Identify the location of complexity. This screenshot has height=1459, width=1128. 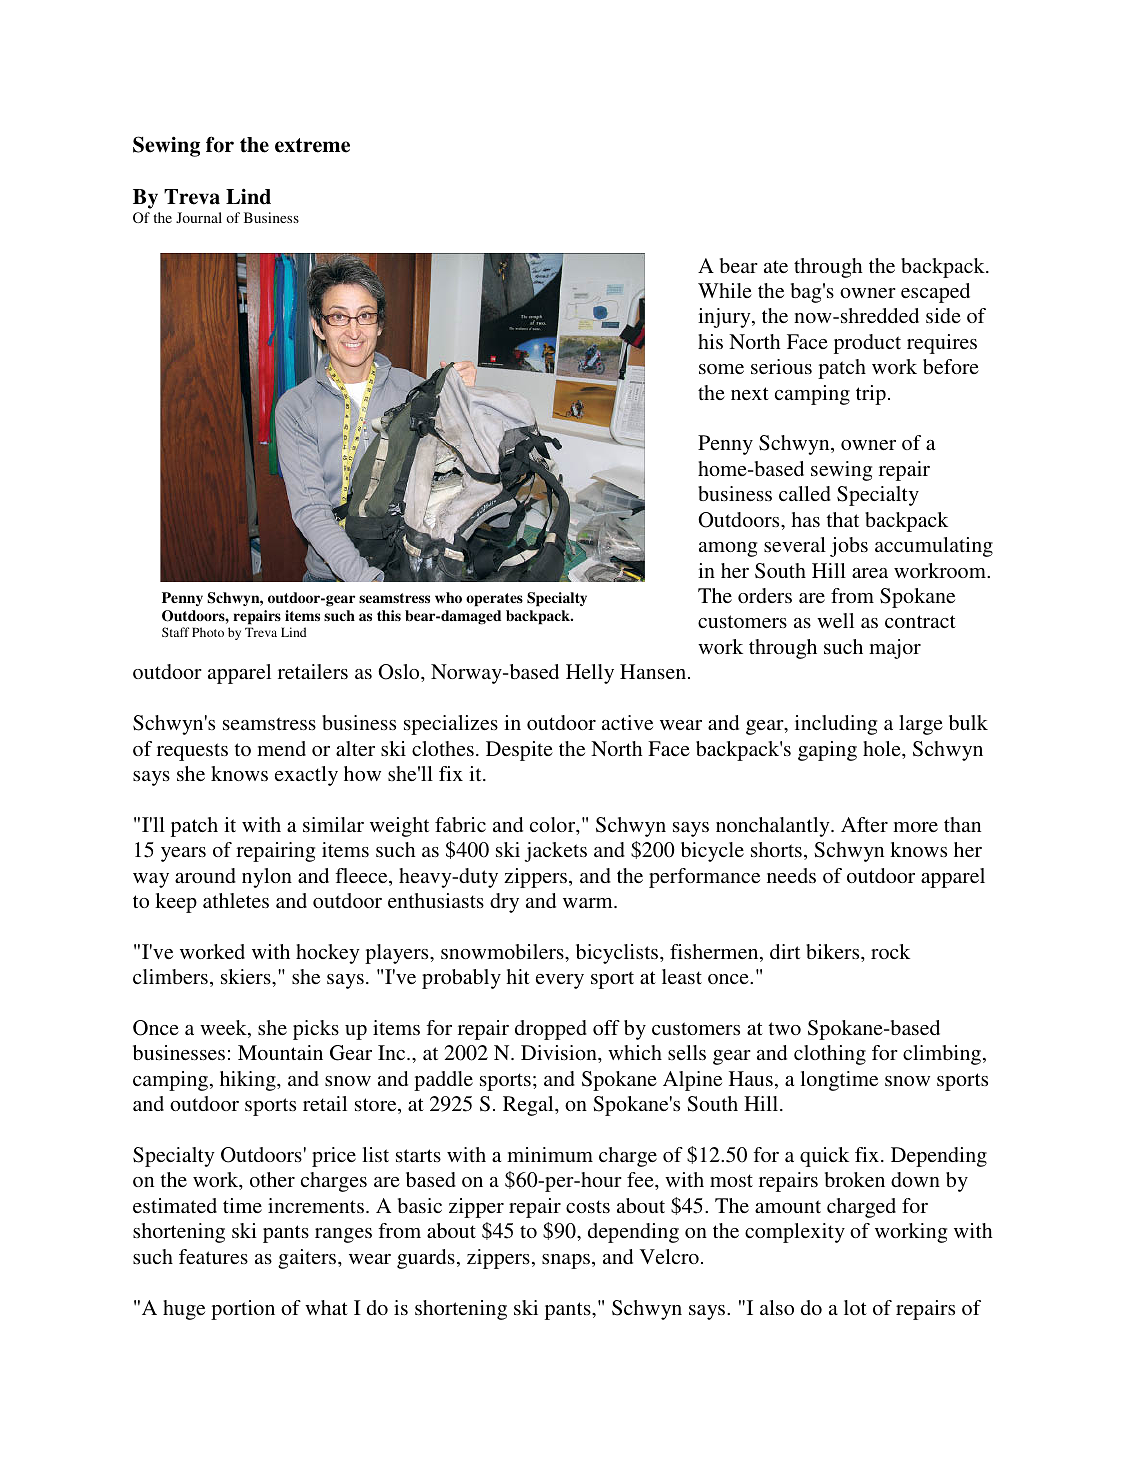
(795, 1233).
